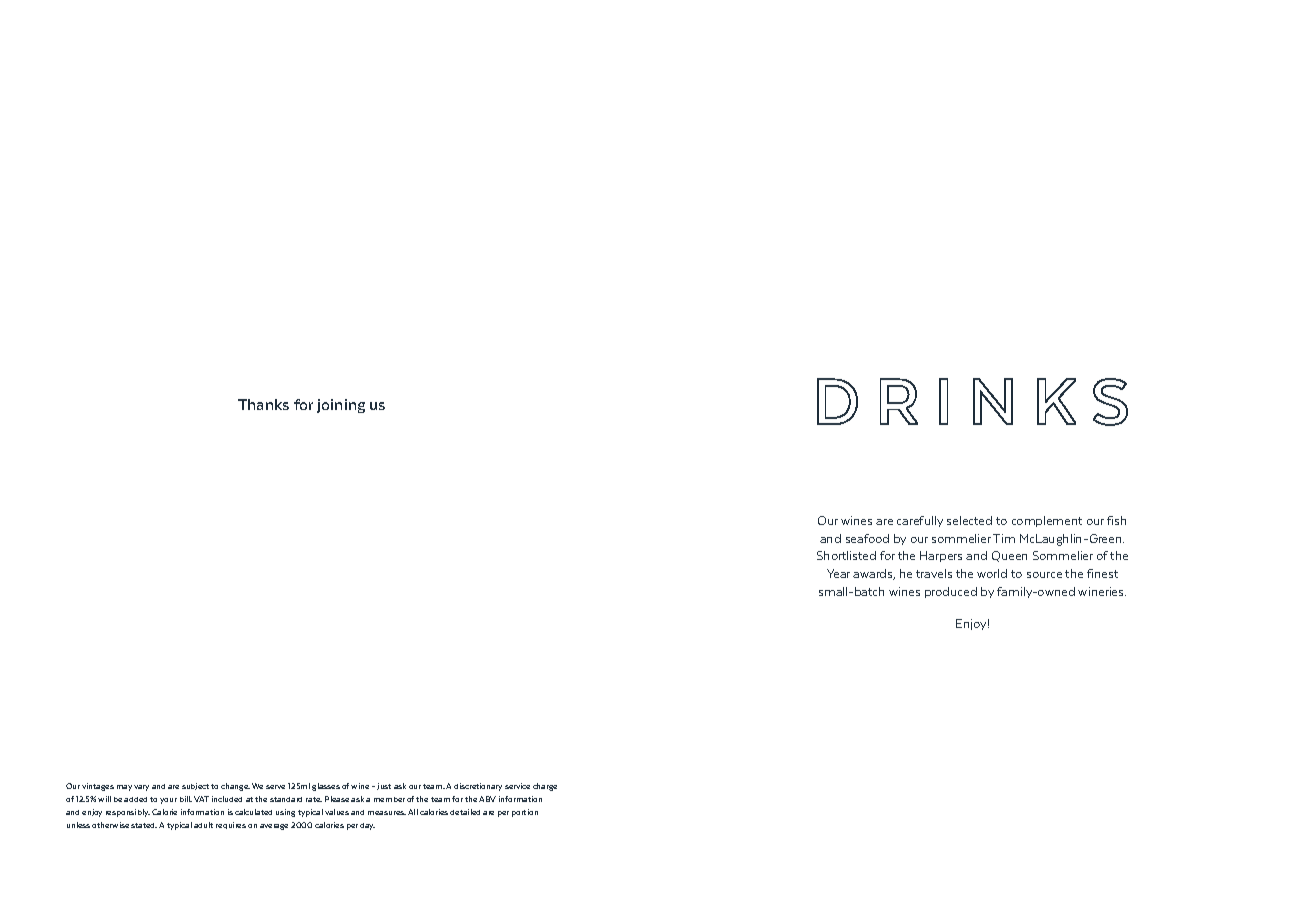  Describe the element at coordinates (263, 404) in the image. I see `Thanks` at that location.
